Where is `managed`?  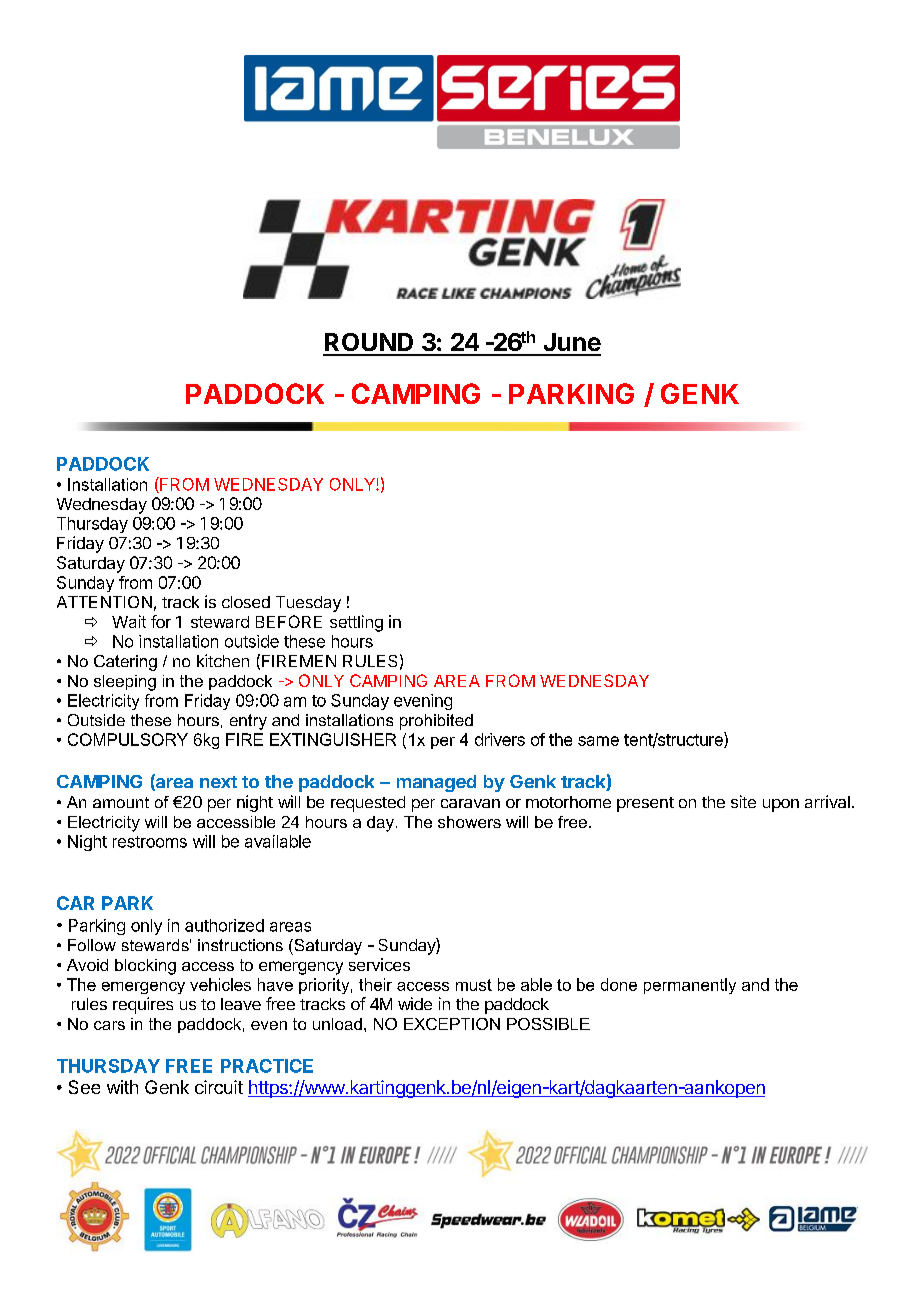
managed is located at coordinates (436, 783).
